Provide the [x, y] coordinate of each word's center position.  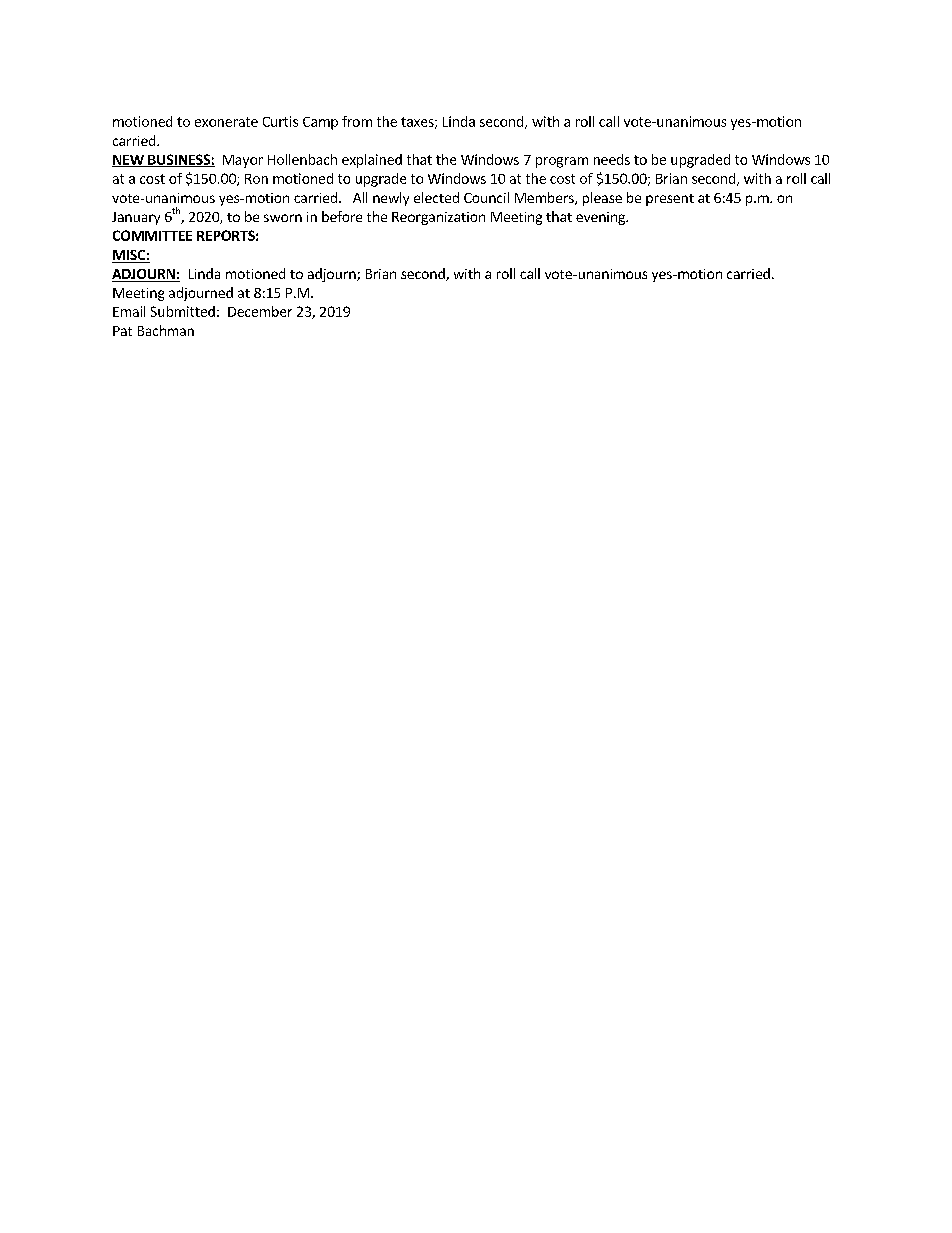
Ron [256, 179]
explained [372, 161]
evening [601, 218]
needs [612, 159]
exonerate [226, 122]
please [602, 199]
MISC [129, 256]
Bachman [166, 330]
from [357, 121]
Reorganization [438, 218]
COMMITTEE [152, 235]
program [562, 162]
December [260, 311]
